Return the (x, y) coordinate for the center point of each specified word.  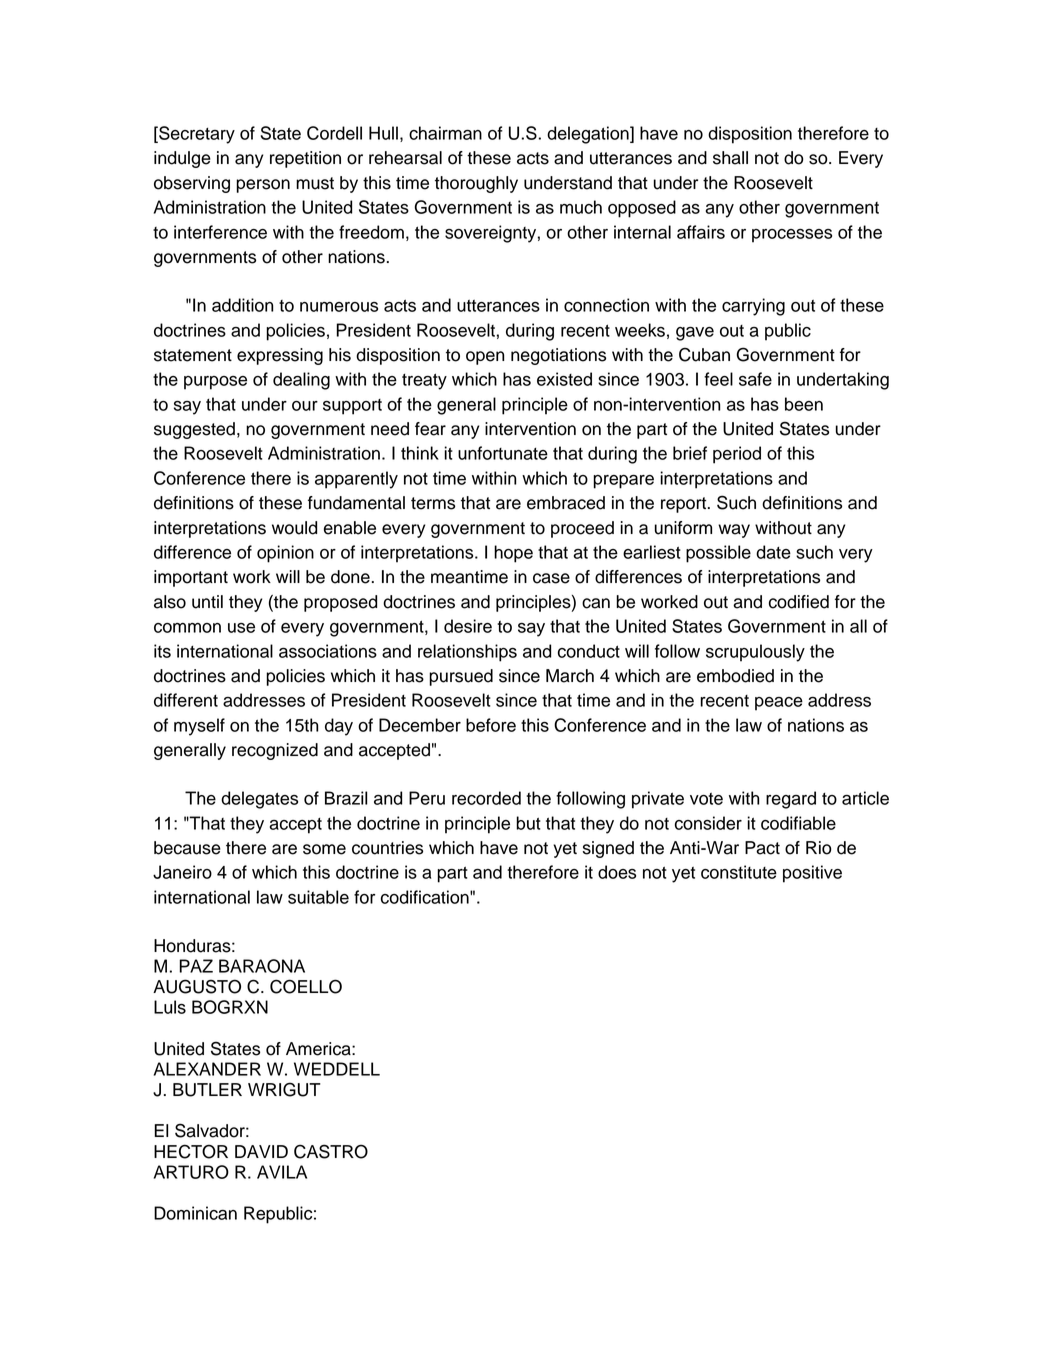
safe (755, 379)
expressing (280, 356)
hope (513, 554)
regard (791, 800)
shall (730, 158)
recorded (486, 798)
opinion (285, 554)
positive (812, 874)
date (773, 552)
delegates (259, 800)
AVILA (282, 1172)
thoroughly (476, 184)
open (485, 358)
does (617, 872)
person (263, 186)
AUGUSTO (197, 986)
